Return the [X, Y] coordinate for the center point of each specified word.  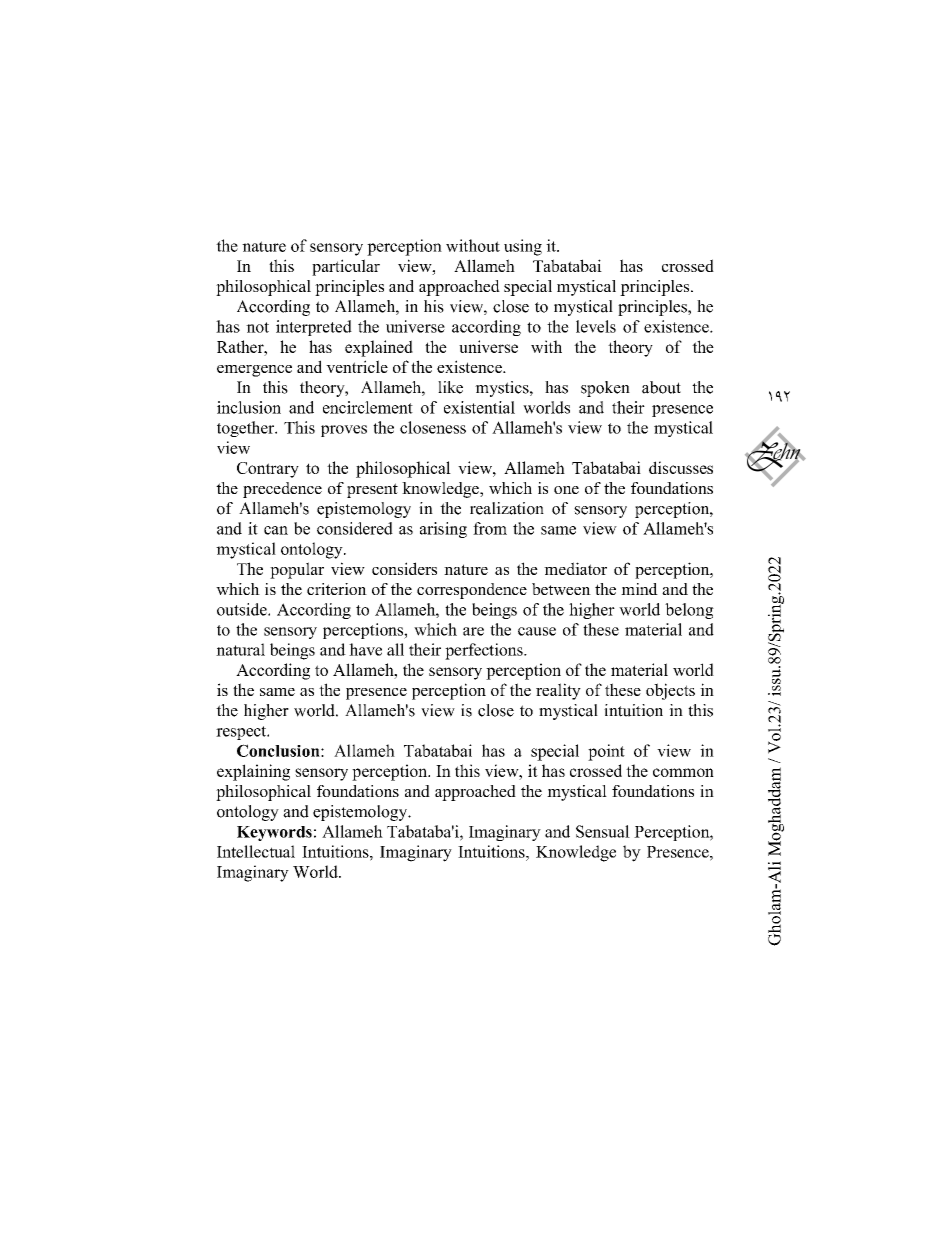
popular [297, 570]
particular [346, 267]
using [523, 247]
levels [596, 326]
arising [443, 530]
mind [639, 589]
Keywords [274, 833]
